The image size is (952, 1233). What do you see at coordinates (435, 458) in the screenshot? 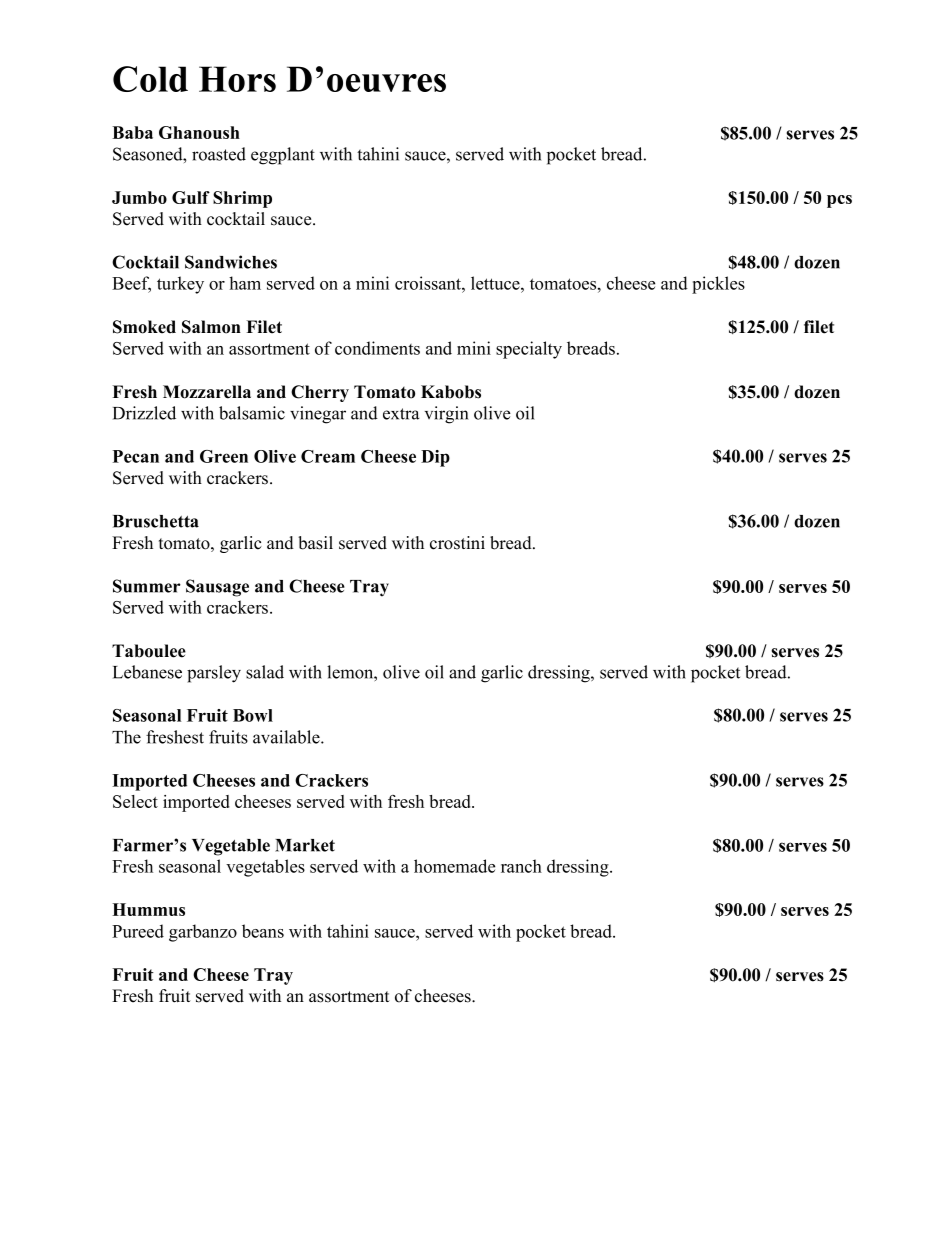
I see `Dip` at bounding box center [435, 458].
